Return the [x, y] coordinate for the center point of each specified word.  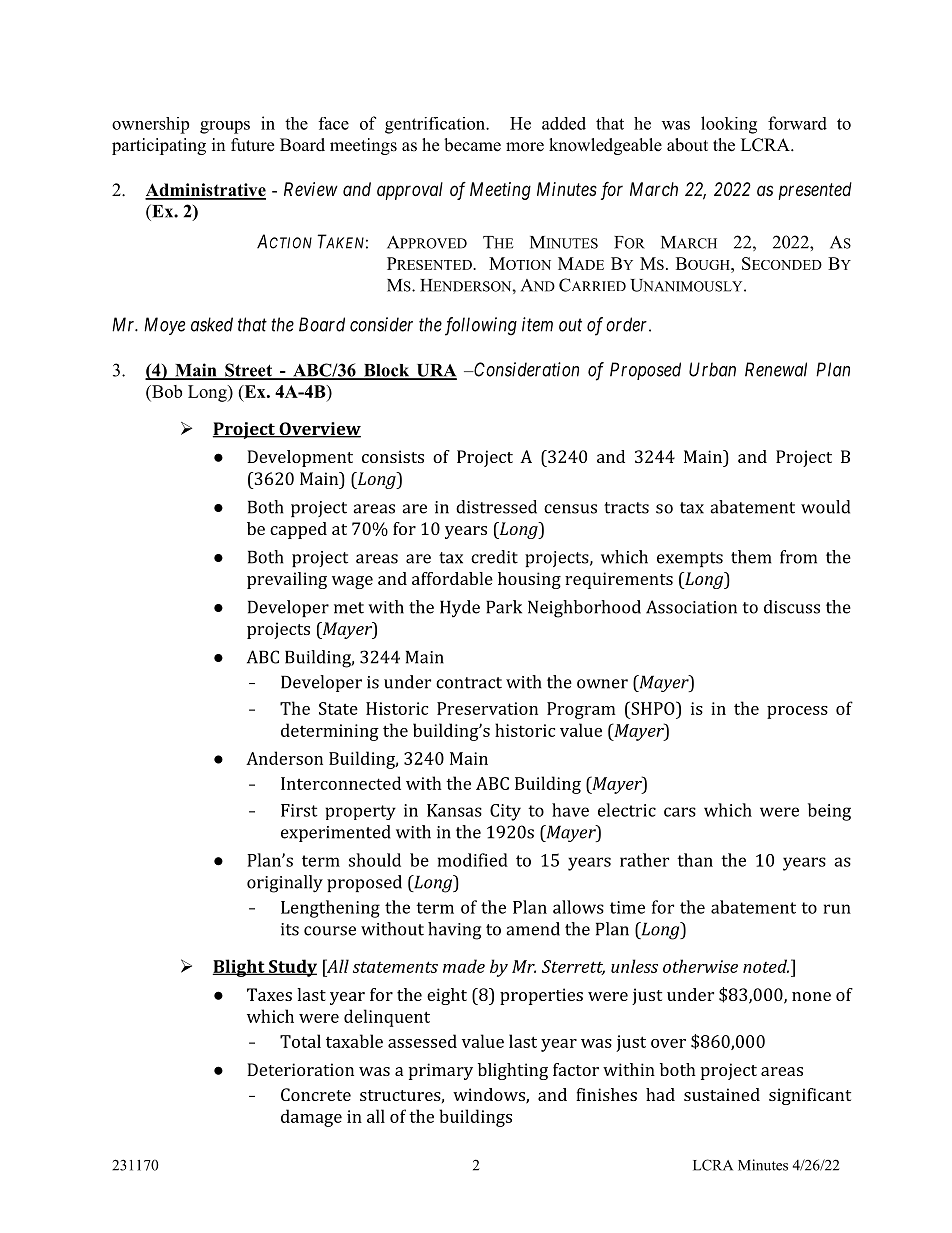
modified [473, 860]
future [252, 145]
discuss [792, 607]
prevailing [287, 580]
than [695, 860]
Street [248, 371]
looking [729, 125]
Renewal [776, 369]
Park [504, 607]
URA [435, 371]
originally [285, 884]
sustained [722, 1094]
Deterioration [300, 1069]
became [472, 145]
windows [490, 1096]
